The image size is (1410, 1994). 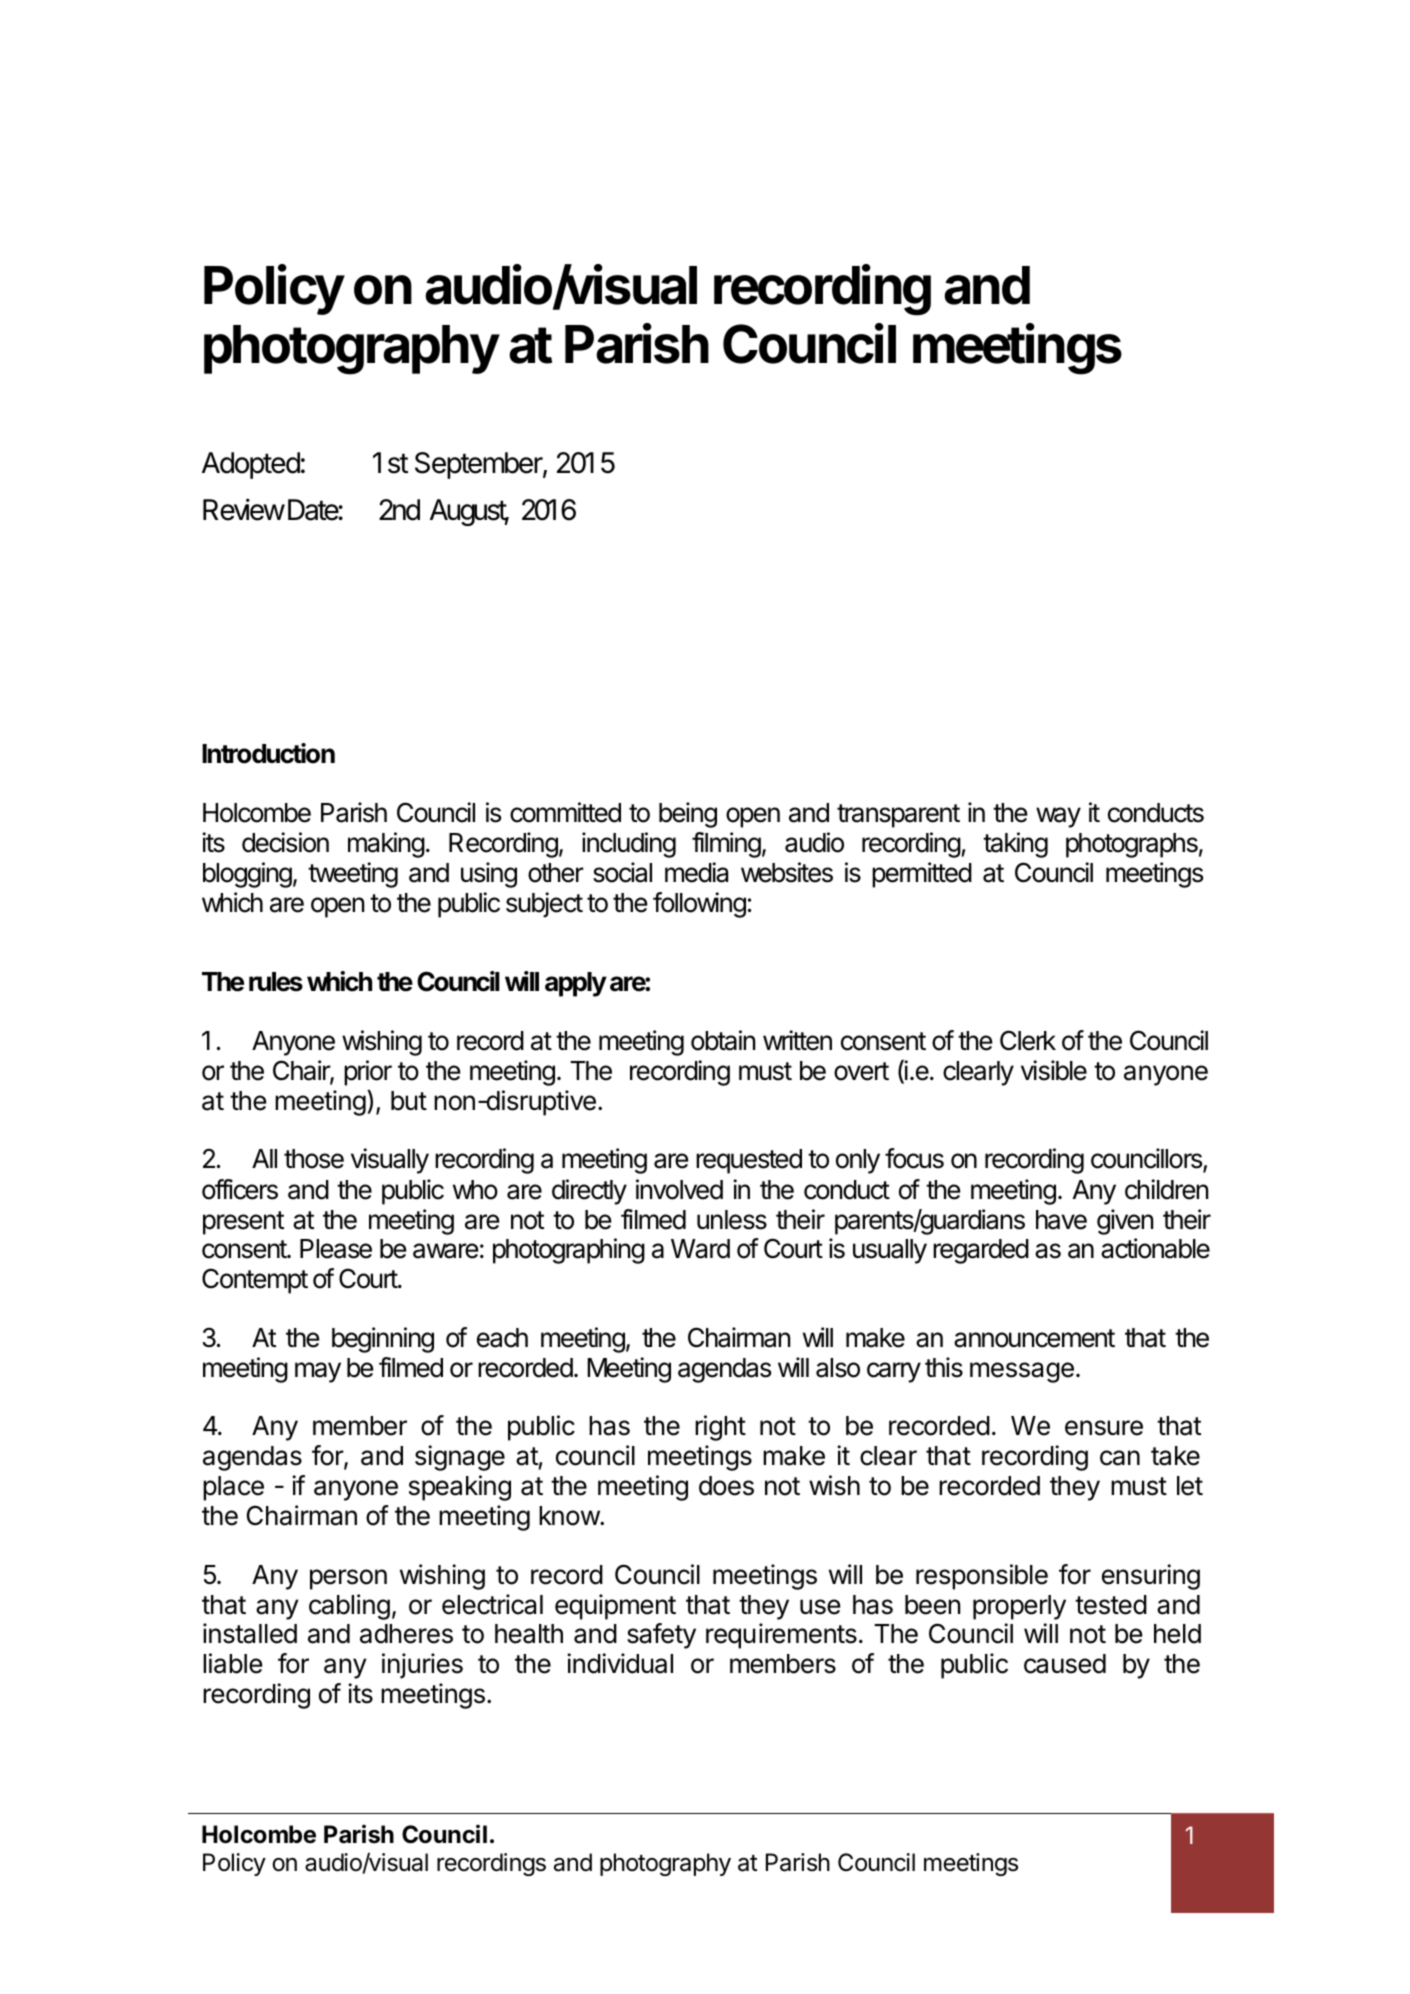 What do you see at coordinates (251, 465) in the screenshot?
I see `Adopted` at bounding box center [251, 465].
